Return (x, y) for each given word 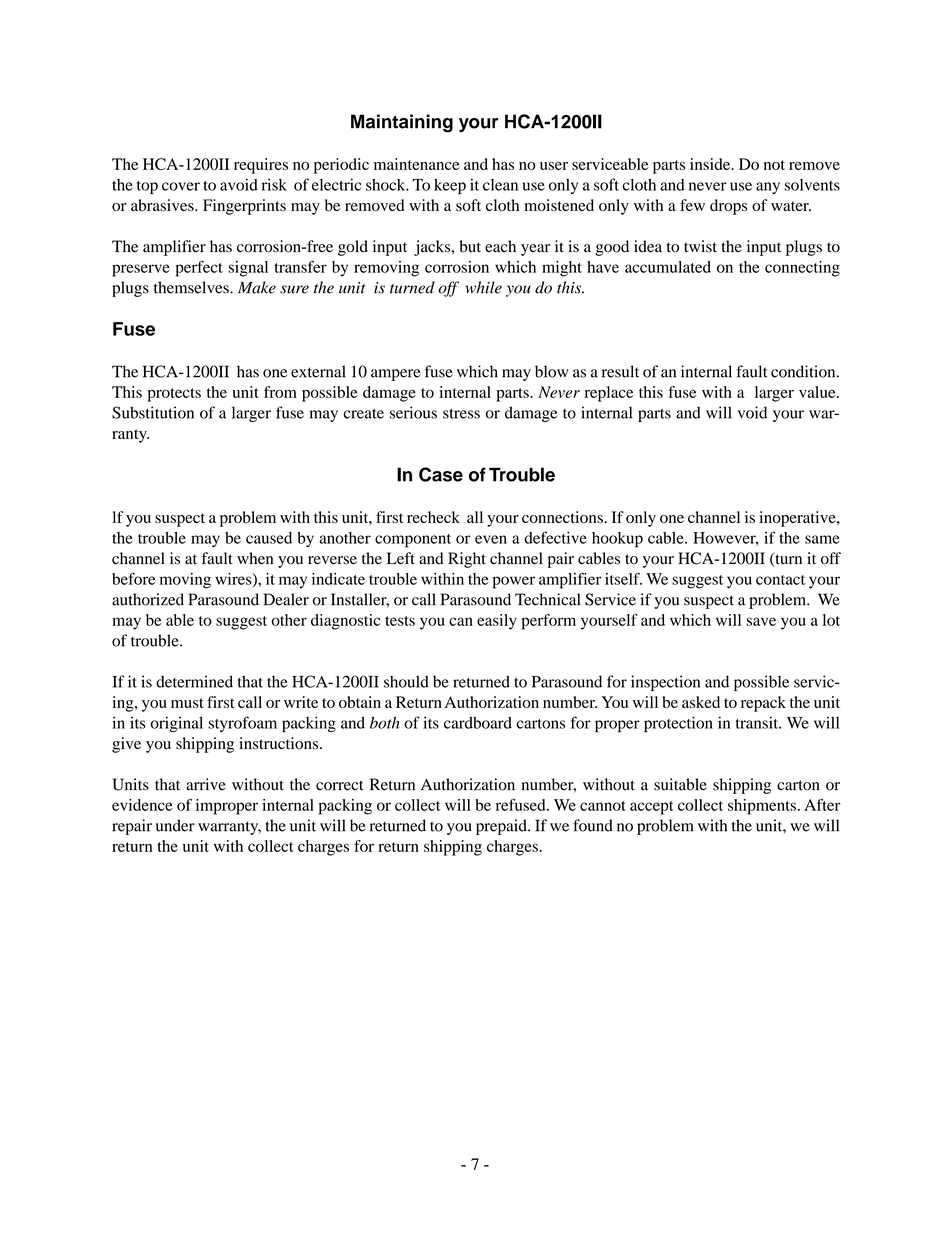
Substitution (153, 412)
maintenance (417, 164)
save (761, 621)
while (484, 287)
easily (497, 622)
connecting (802, 269)
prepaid (502, 827)
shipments (762, 807)
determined (194, 681)
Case (441, 474)
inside (711, 164)
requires (261, 166)
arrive (206, 784)
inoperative (798, 519)
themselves (192, 287)
